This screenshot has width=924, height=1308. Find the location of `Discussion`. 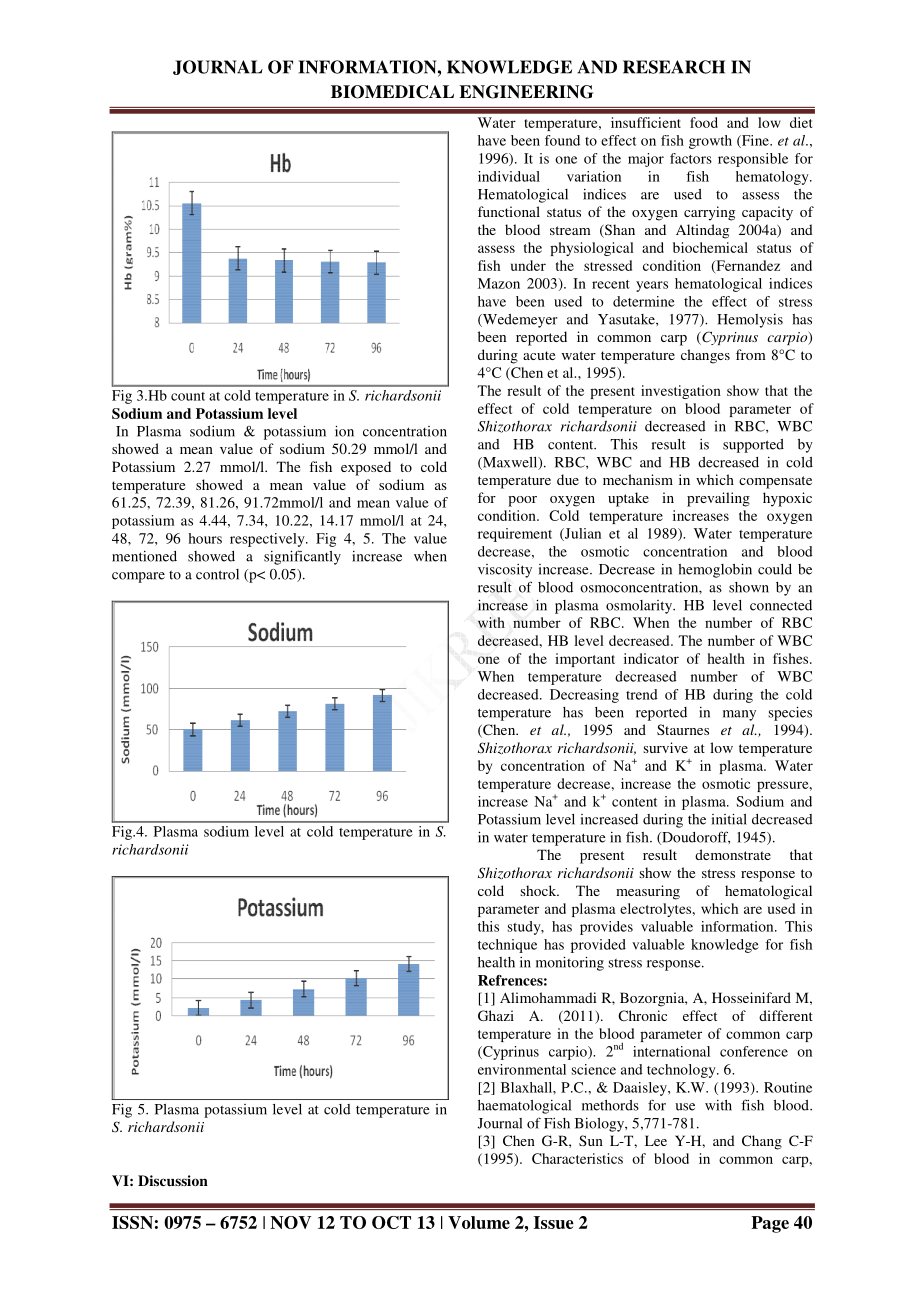

Discussion is located at coordinates (173, 1180).
